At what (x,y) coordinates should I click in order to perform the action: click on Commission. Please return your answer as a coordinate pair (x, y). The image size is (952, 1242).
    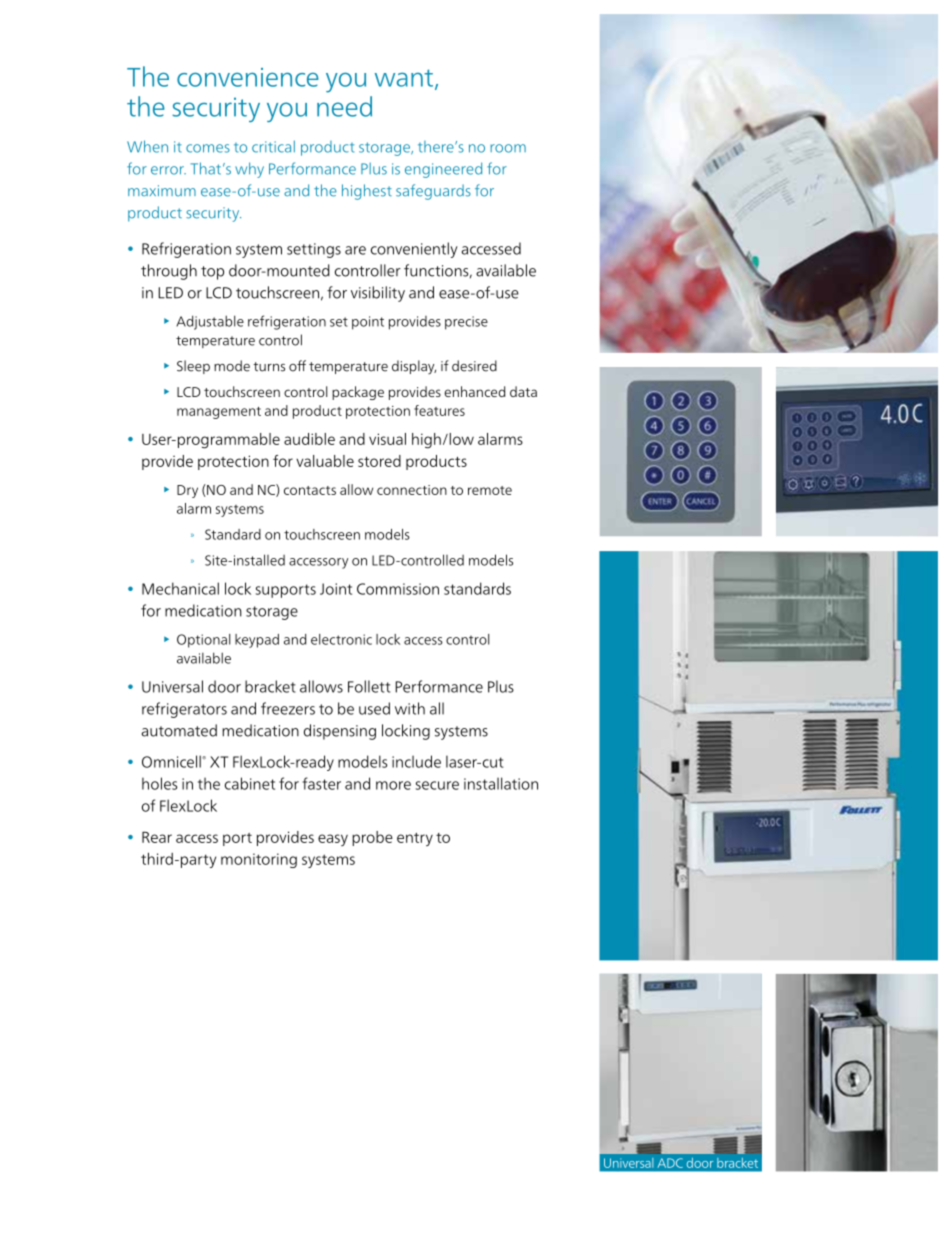
    Looking at the image, I should click on (398, 589).
